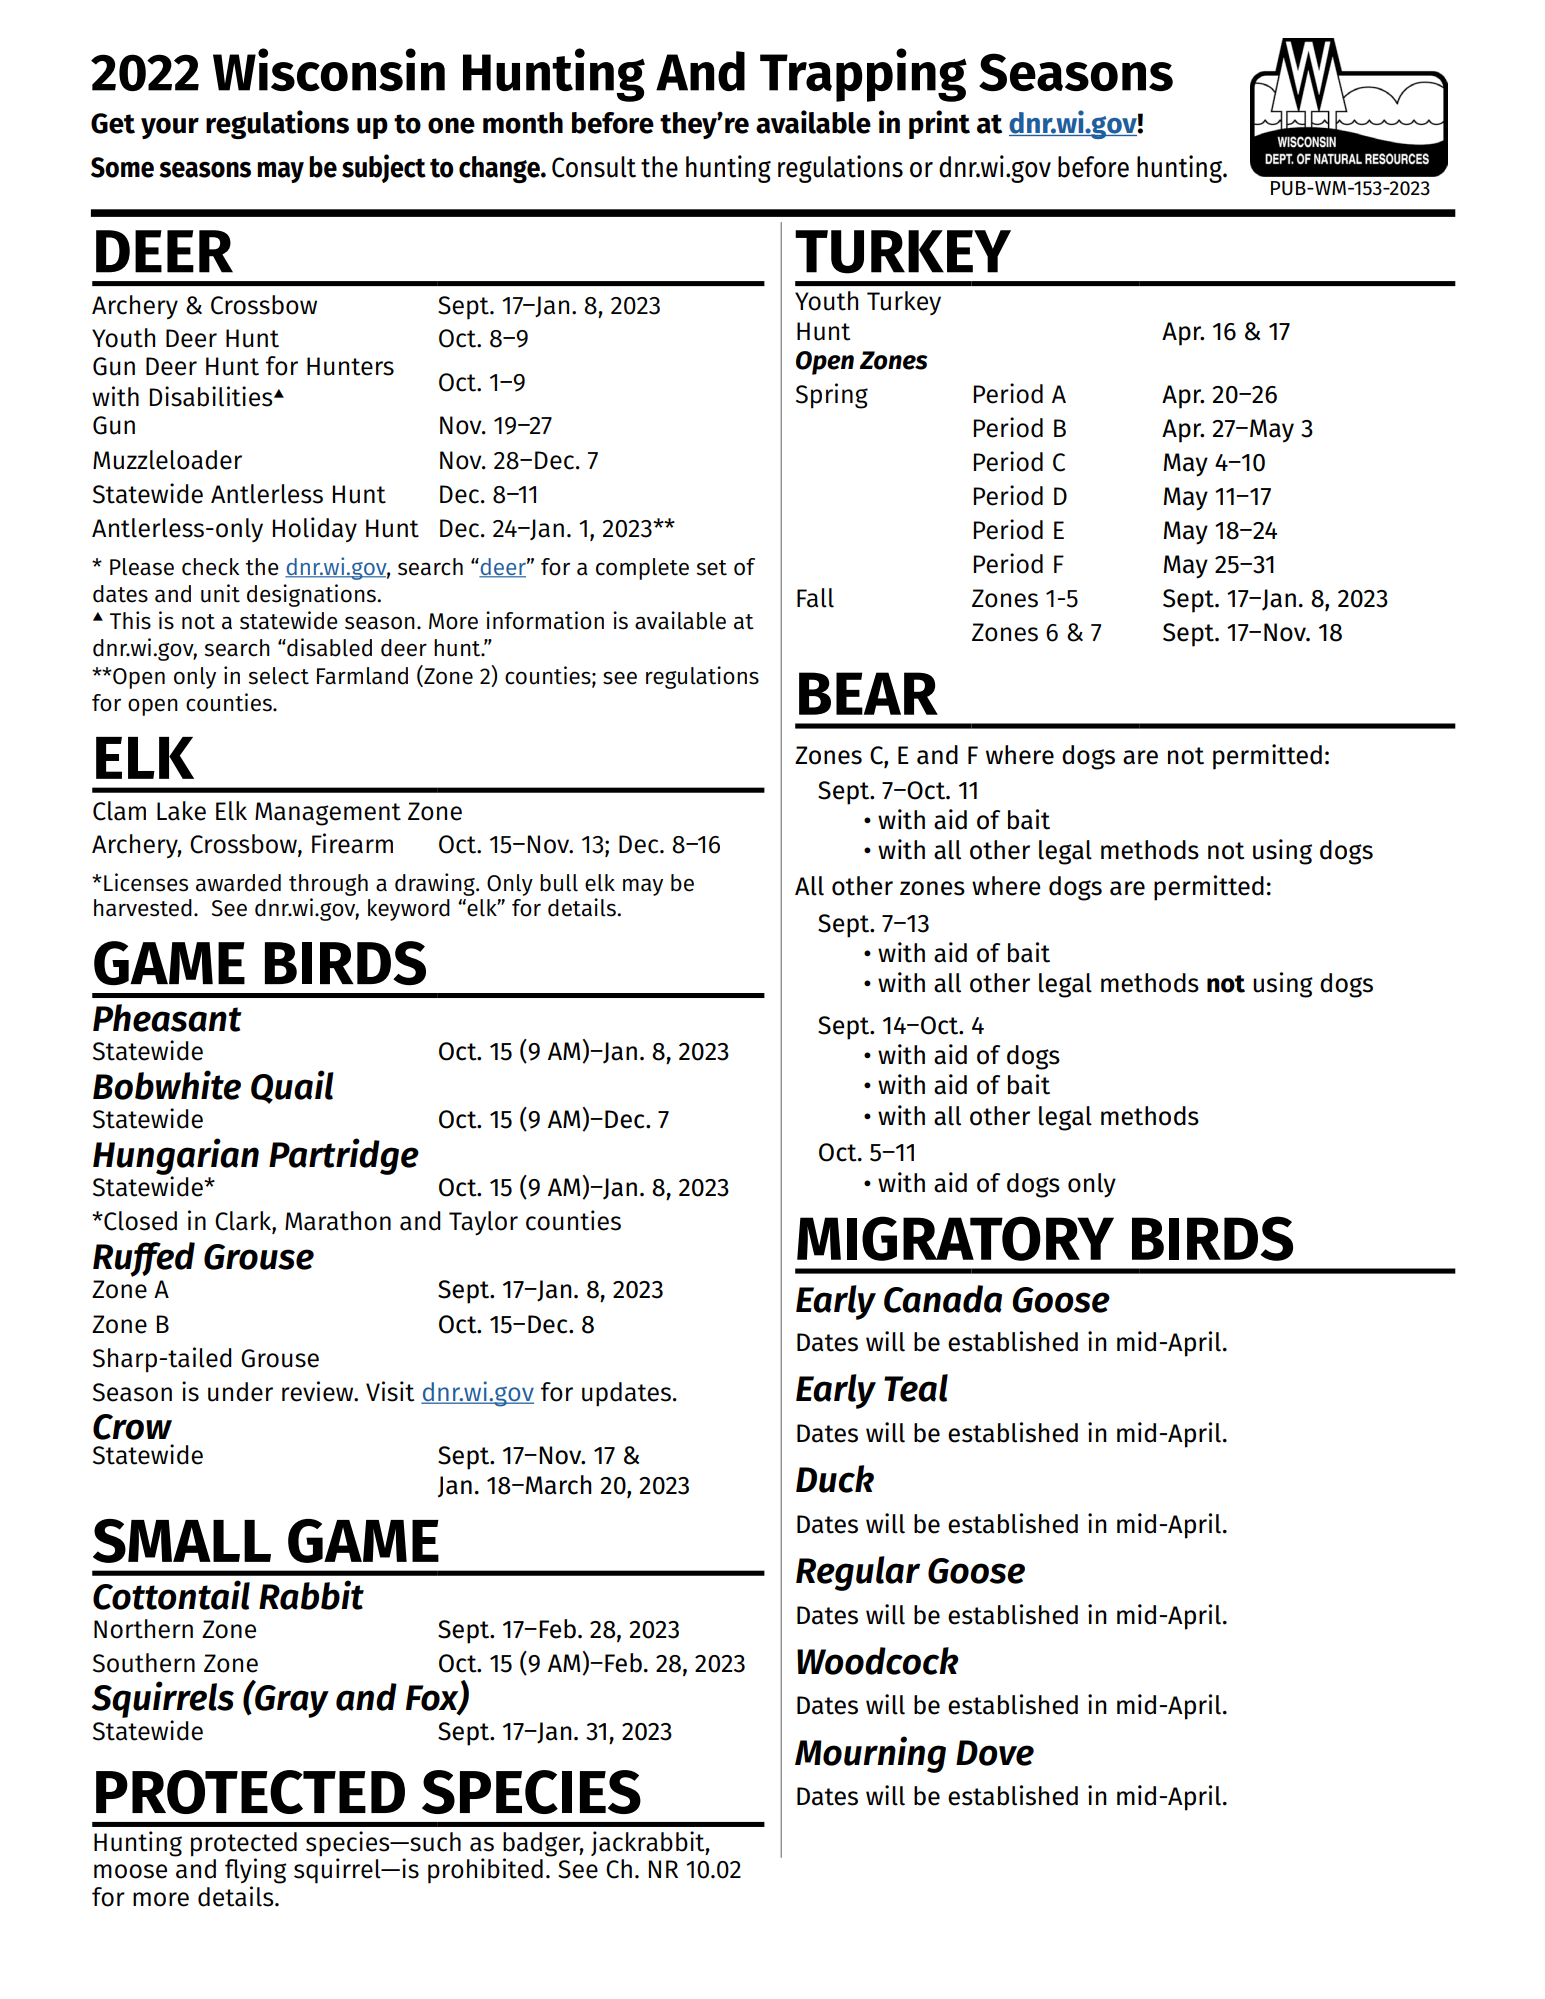  What do you see at coordinates (278, 676) in the document?
I see `select` at bounding box center [278, 676].
